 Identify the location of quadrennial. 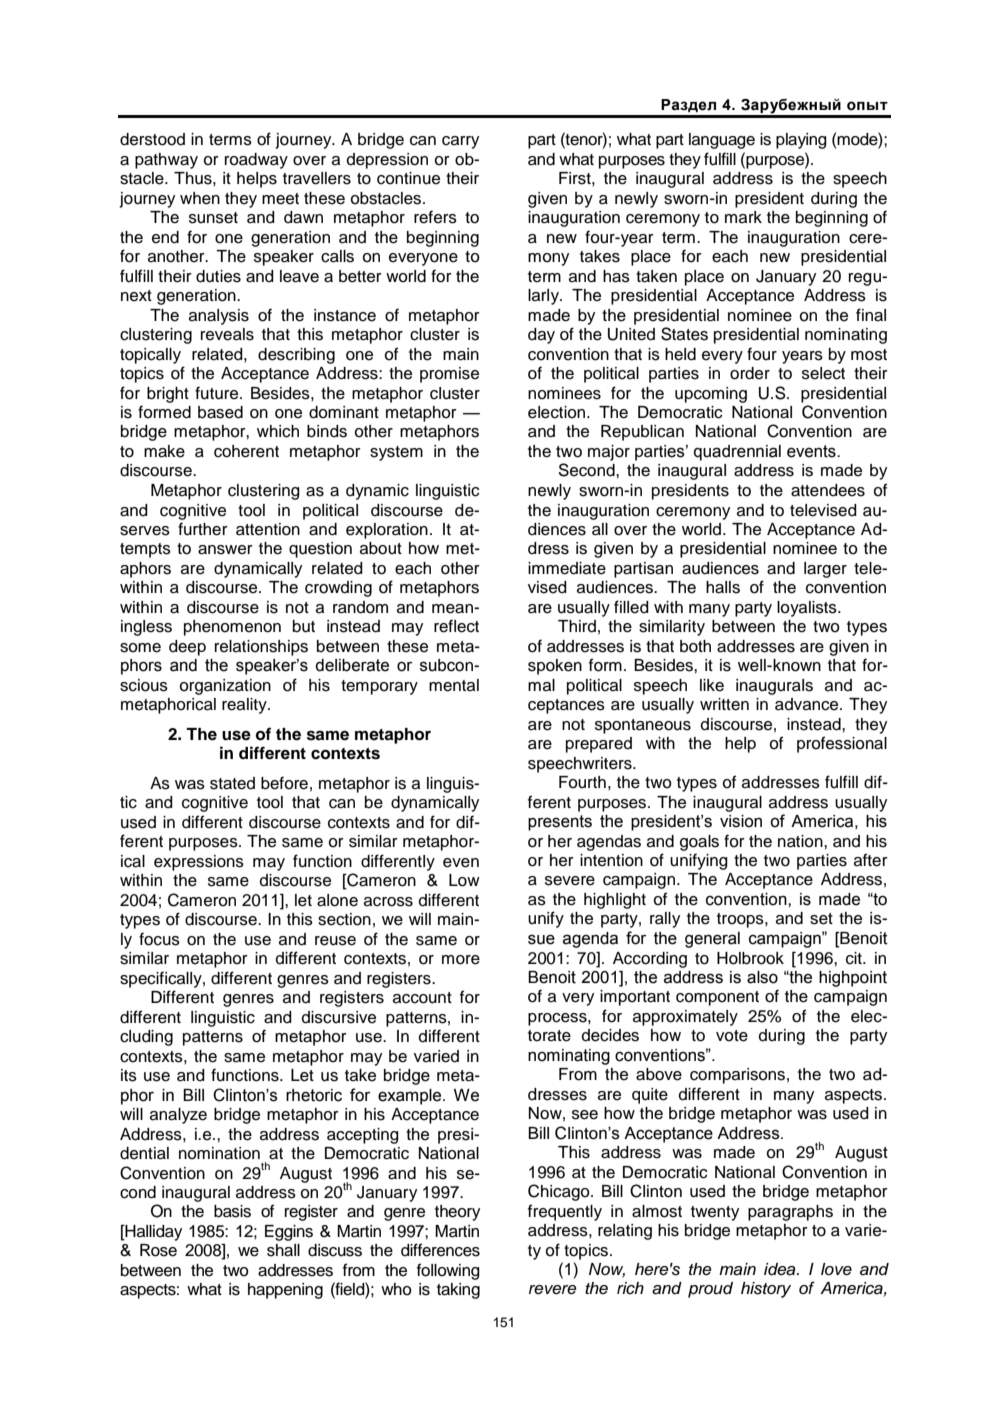
(737, 453).
